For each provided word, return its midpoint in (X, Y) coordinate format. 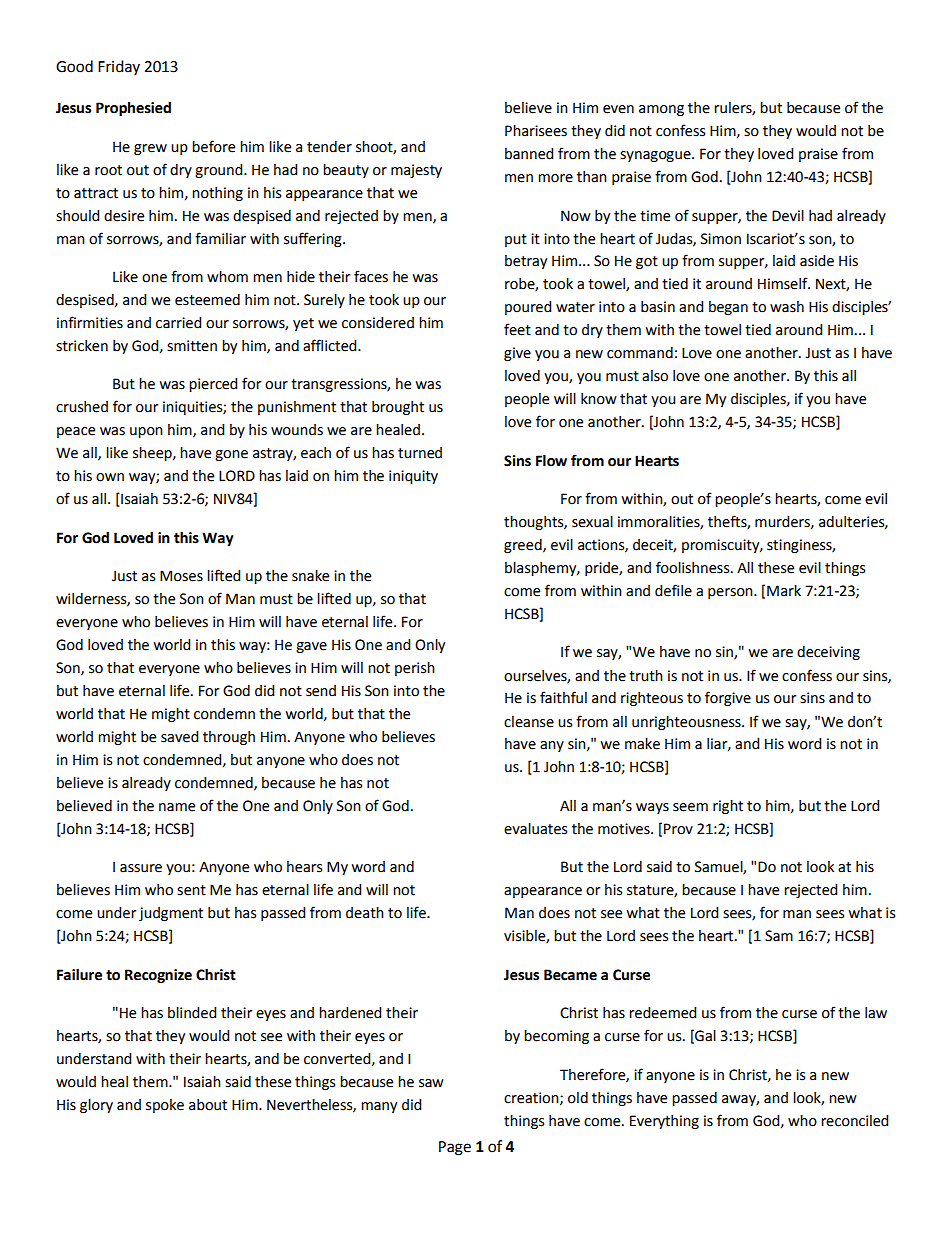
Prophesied (133, 109)
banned (529, 154)
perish (415, 669)
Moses (181, 576)
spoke (165, 1106)
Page (455, 1148)
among (661, 110)
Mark (784, 591)
